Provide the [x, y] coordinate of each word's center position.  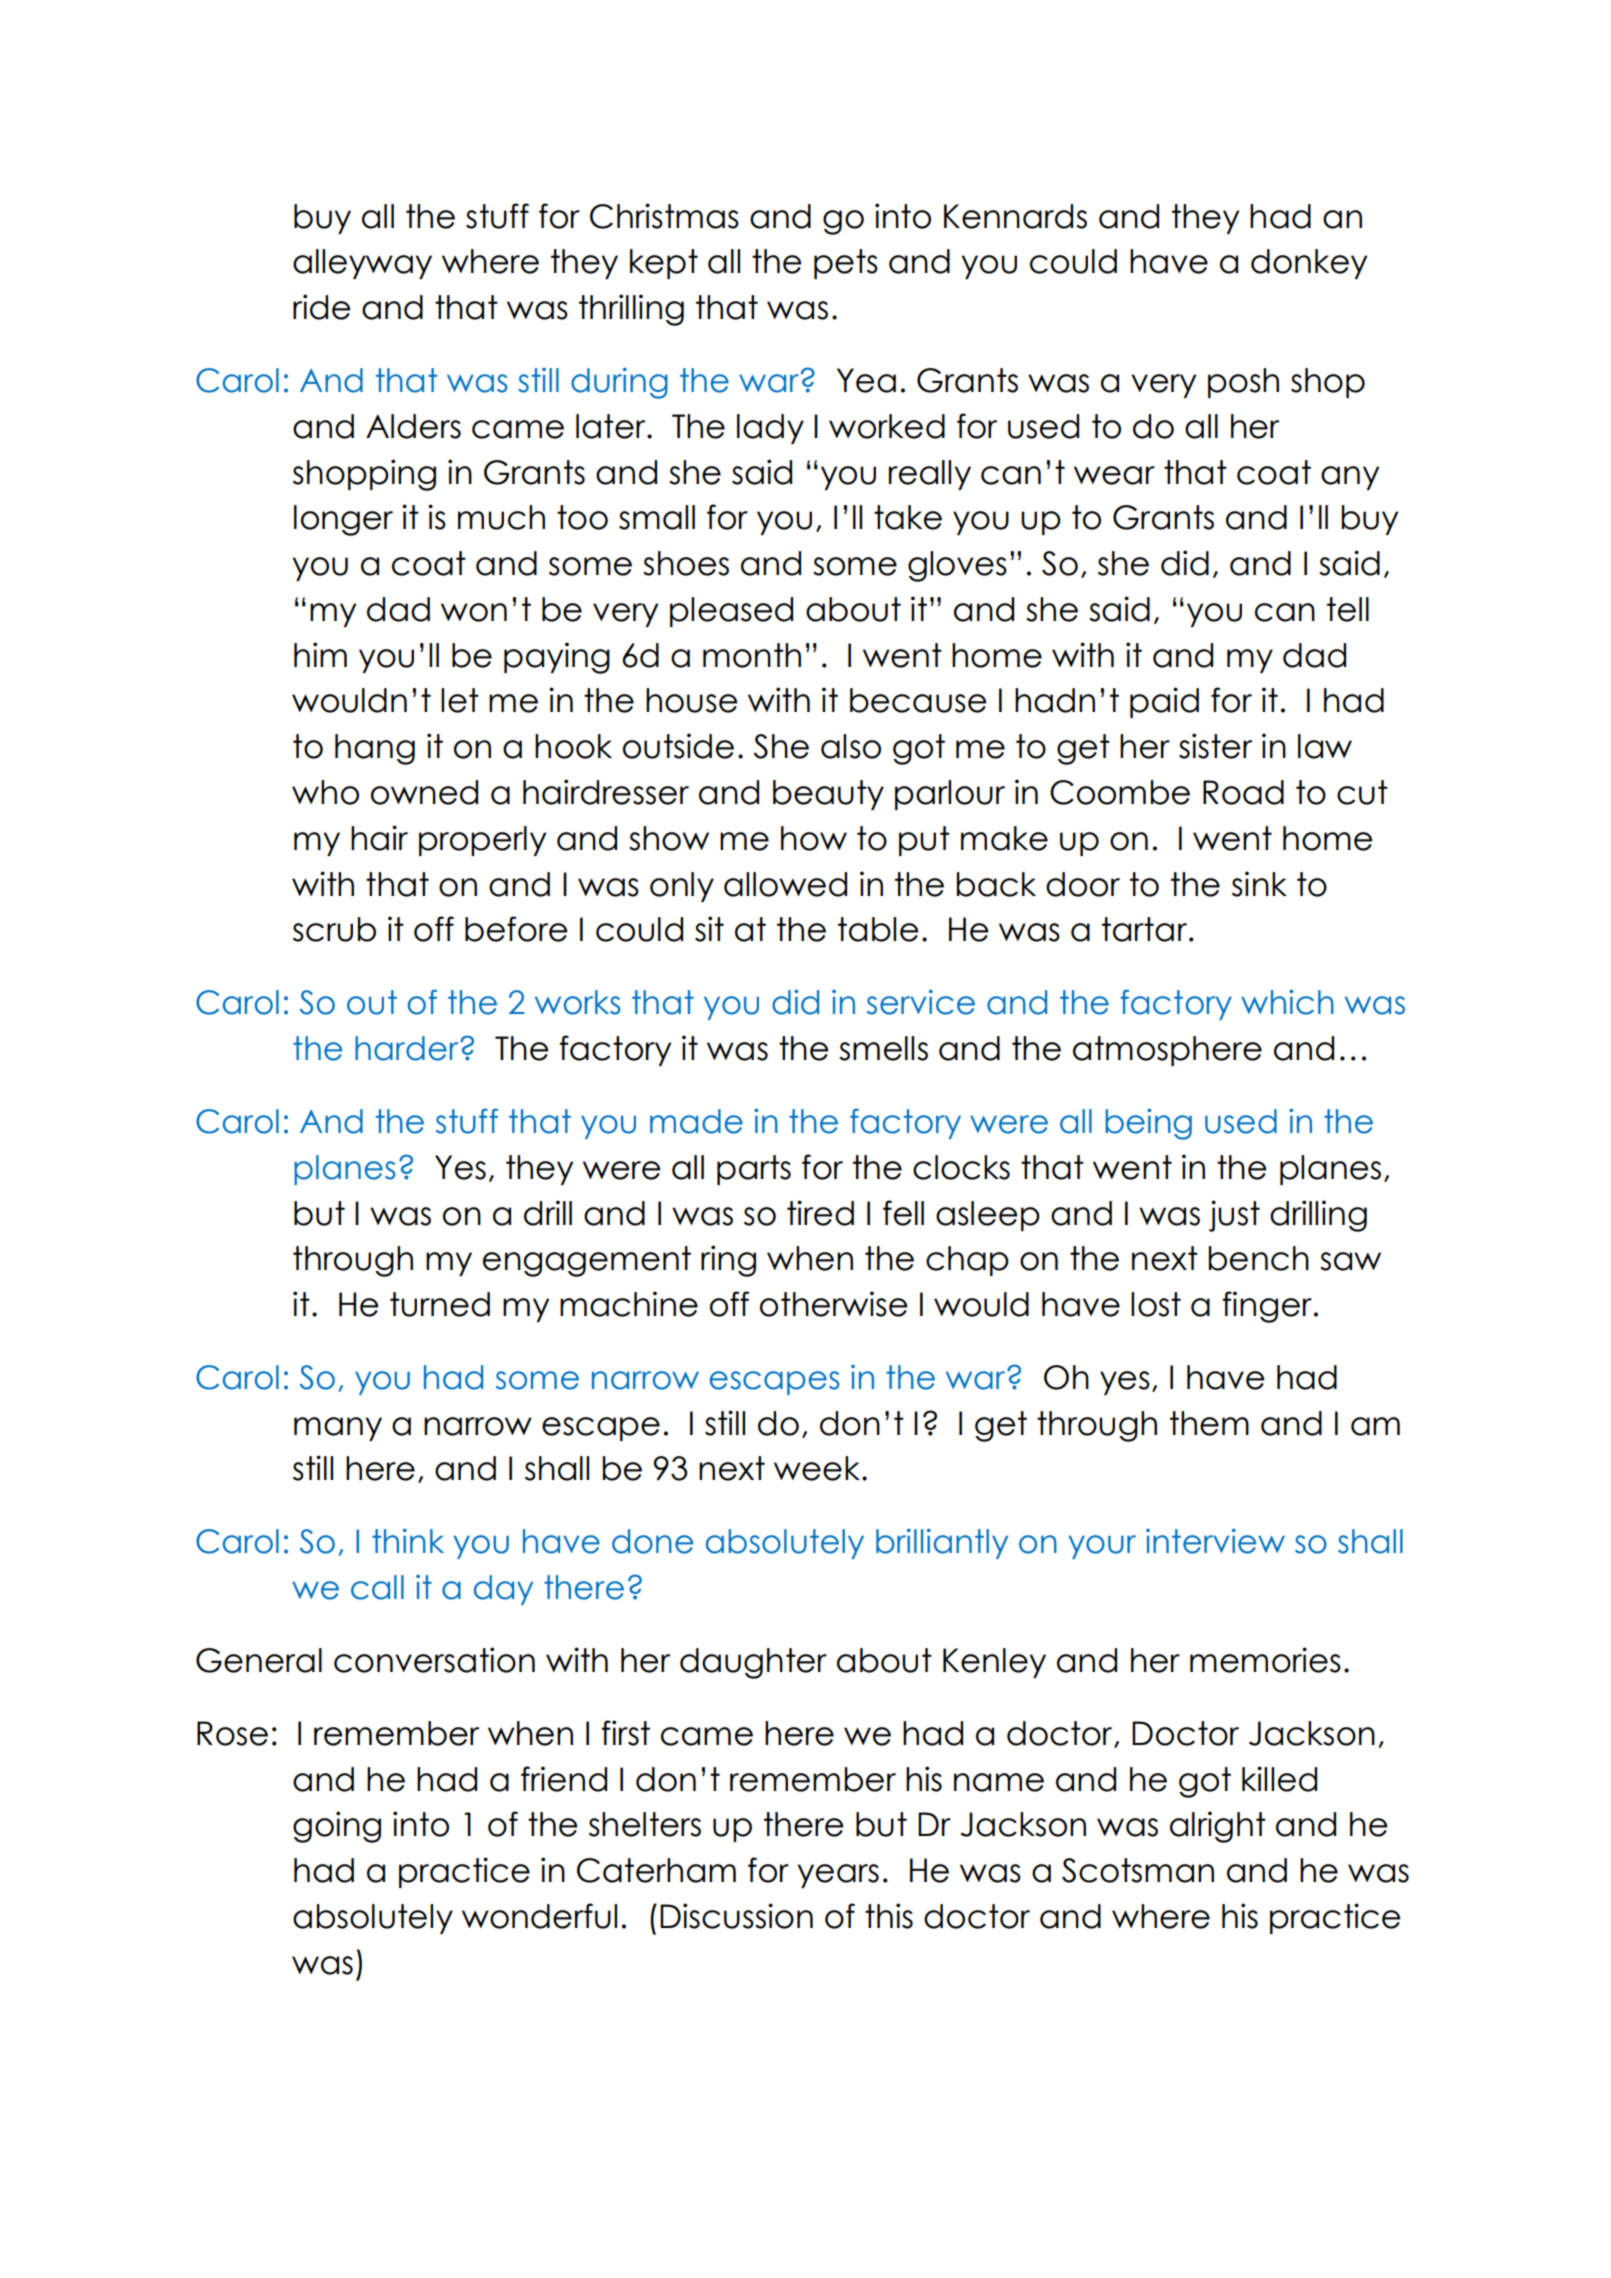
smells [883, 1048]
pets [846, 264]
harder [408, 1048]
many [338, 1429]
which [1287, 1002]
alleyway [362, 264]
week [817, 1468]
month [752, 655]
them [1209, 1423]
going [337, 1827]
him [320, 654]
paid [1164, 702]
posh [1243, 383]
